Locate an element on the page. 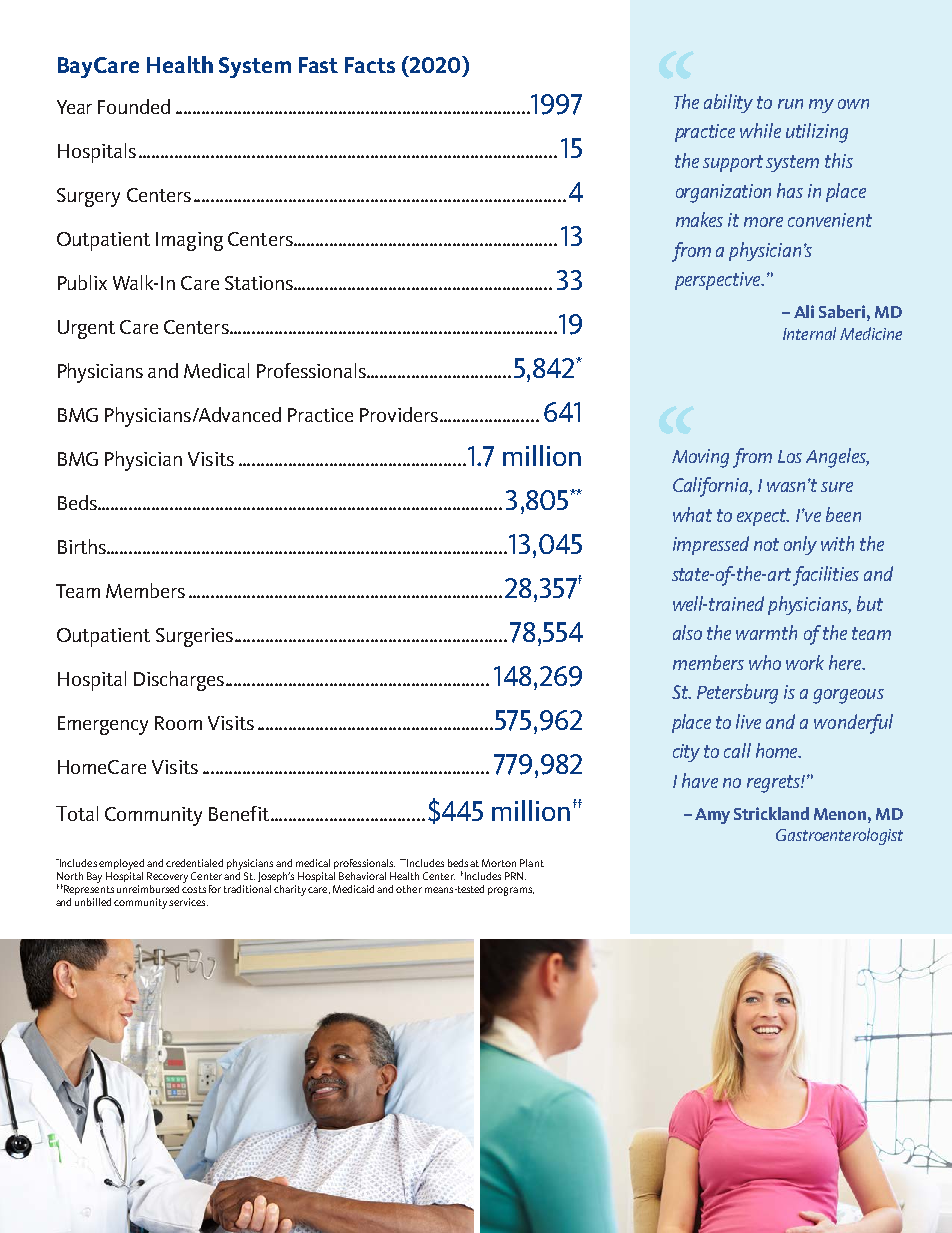 The height and width of the page is (1233, 952). Facts is located at coordinates (370, 65).
